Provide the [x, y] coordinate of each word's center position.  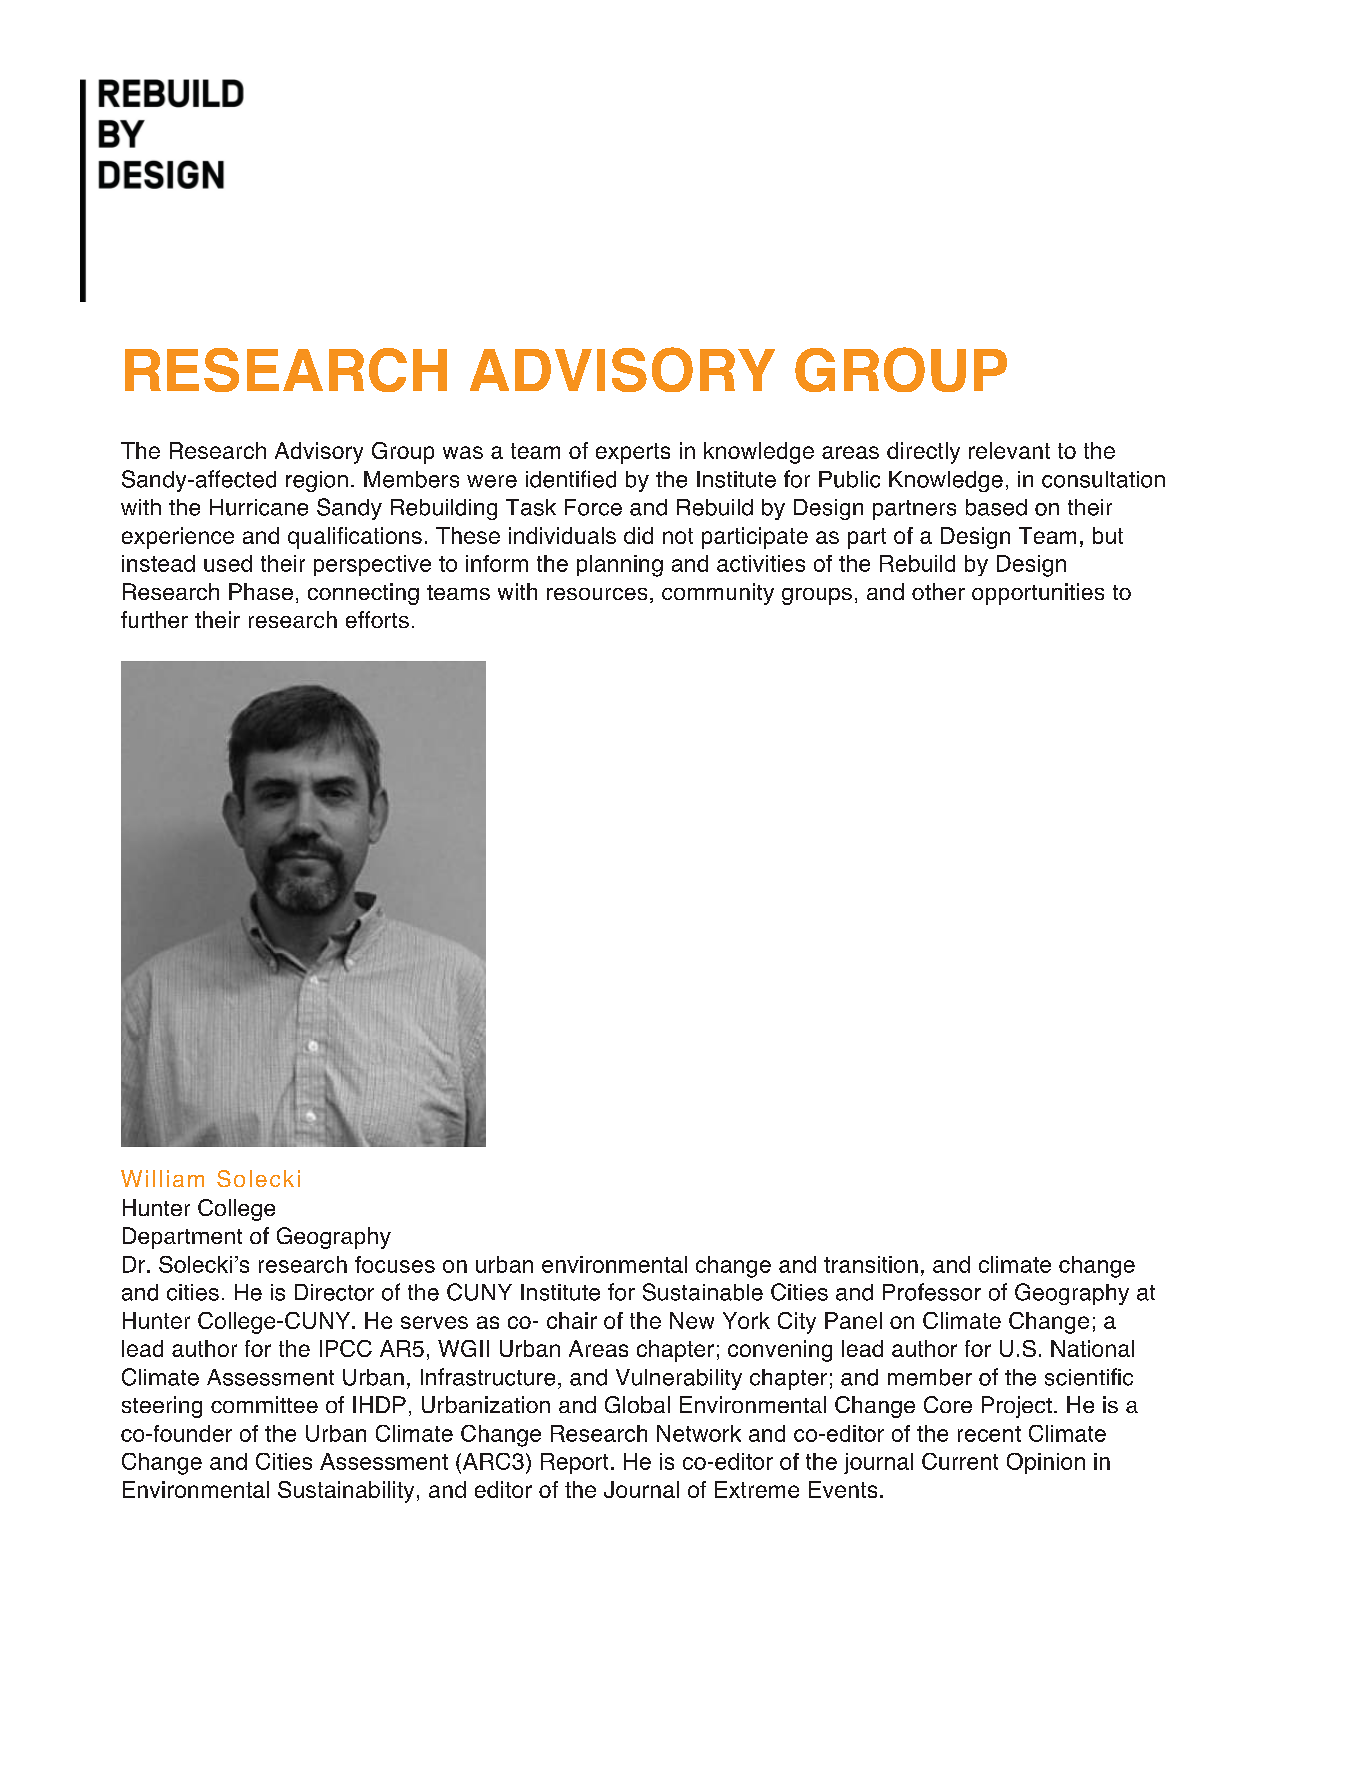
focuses [395, 1264]
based [996, 507]
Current [960, 1461]
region [317, 481]
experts [633, 453]
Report [574, 1463]
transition [871, 1264]
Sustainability [346, 1492]
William [162, 1178]
